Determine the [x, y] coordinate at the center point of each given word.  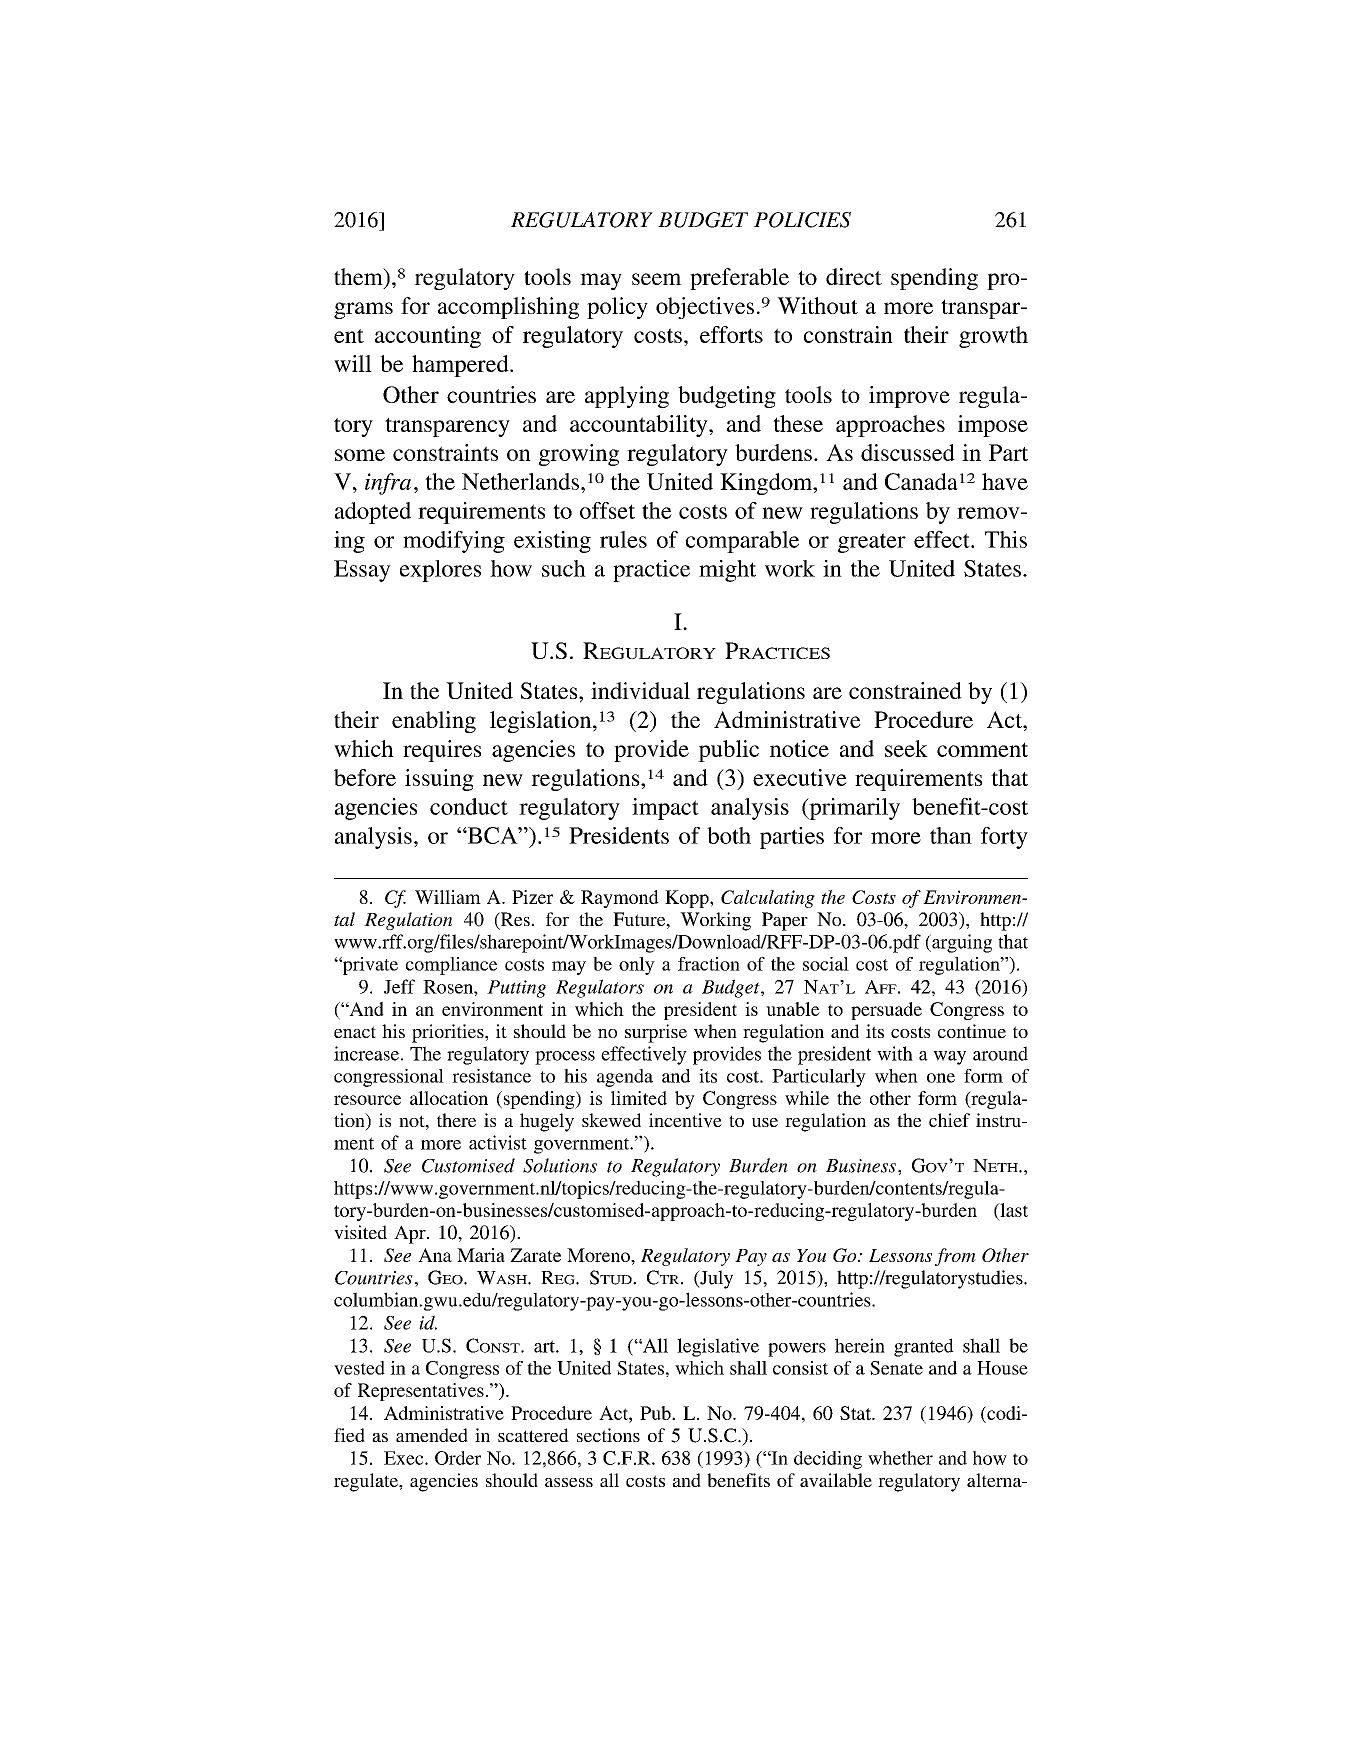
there [456, 1120]
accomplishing [508, 308]
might [727, 571]
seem [657, 279]
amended [432, 1435]
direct [854, 276]
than [951, 835]
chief [949, 1120]
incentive [685, 1120]
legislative [718, 1347]
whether [900, 1458]
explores [440, 571]
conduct [469, 806]
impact [665, 809]
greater [872, 543]
